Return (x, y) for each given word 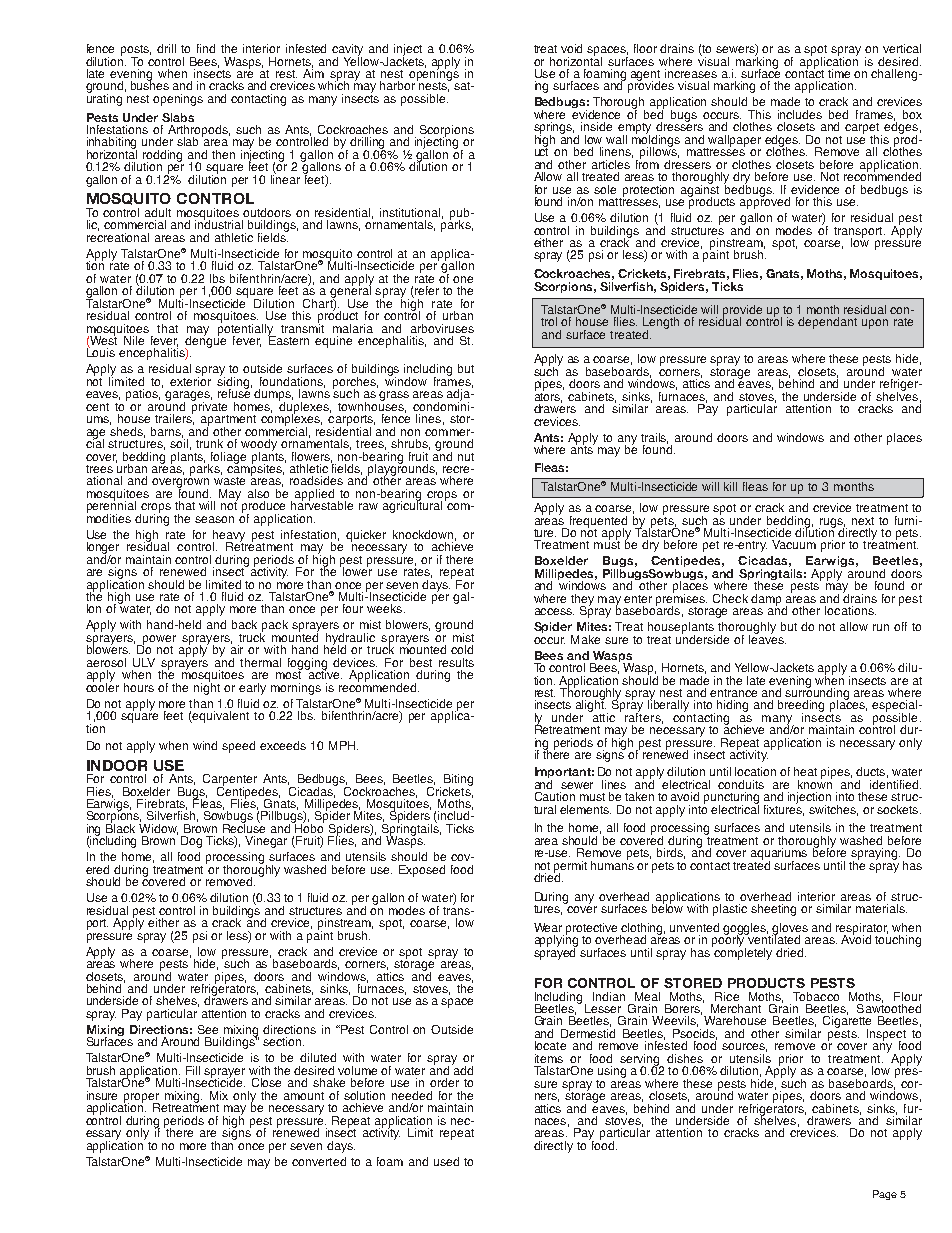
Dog (191, 842)
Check (730, 598)
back (244, 624)
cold (462, 649)
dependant (827, 323)
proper (142, 1099)
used (446, 1161)
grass (394, 396)
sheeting (773, 910)
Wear (548, 927)
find (206, 48)
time (839, 73)
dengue (205, 342)
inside (596, 126)
